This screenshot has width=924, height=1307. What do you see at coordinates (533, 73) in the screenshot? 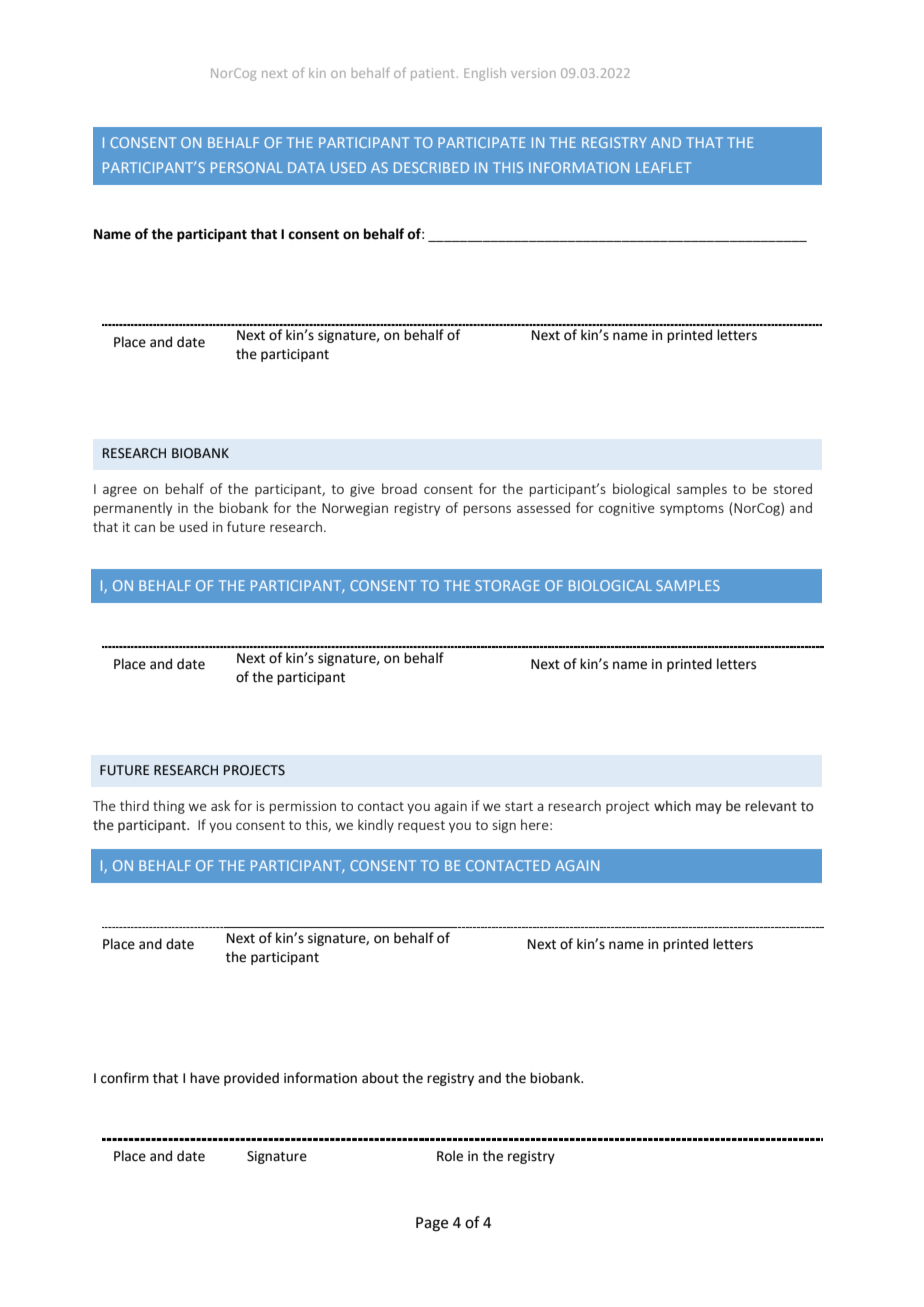
I see `version` at bounding box center [533, 73].
